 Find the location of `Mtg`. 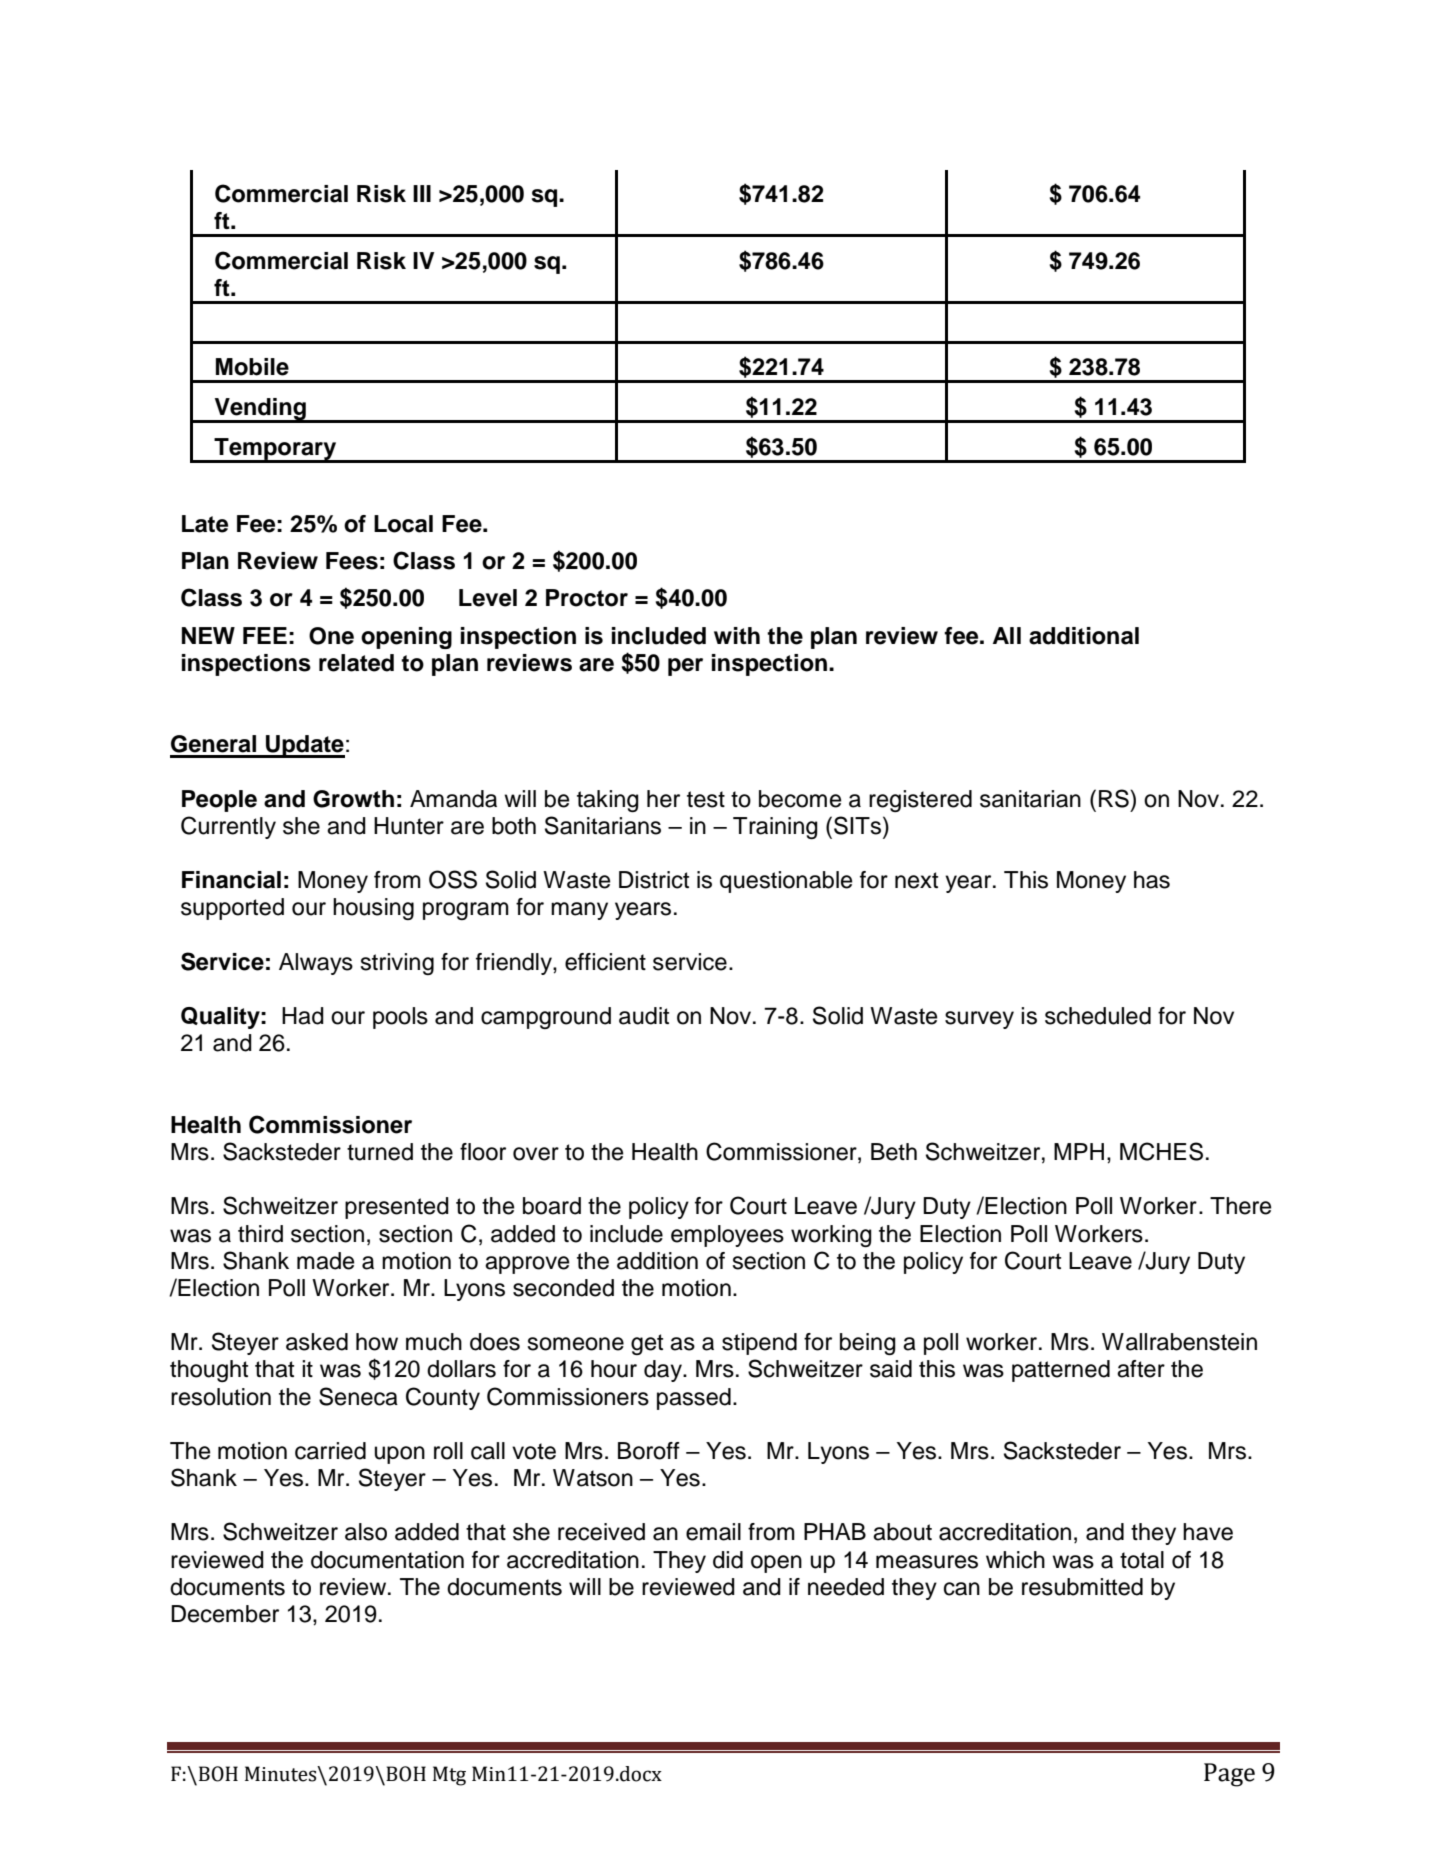

Mtg is located at coordinates (449, 1776).
